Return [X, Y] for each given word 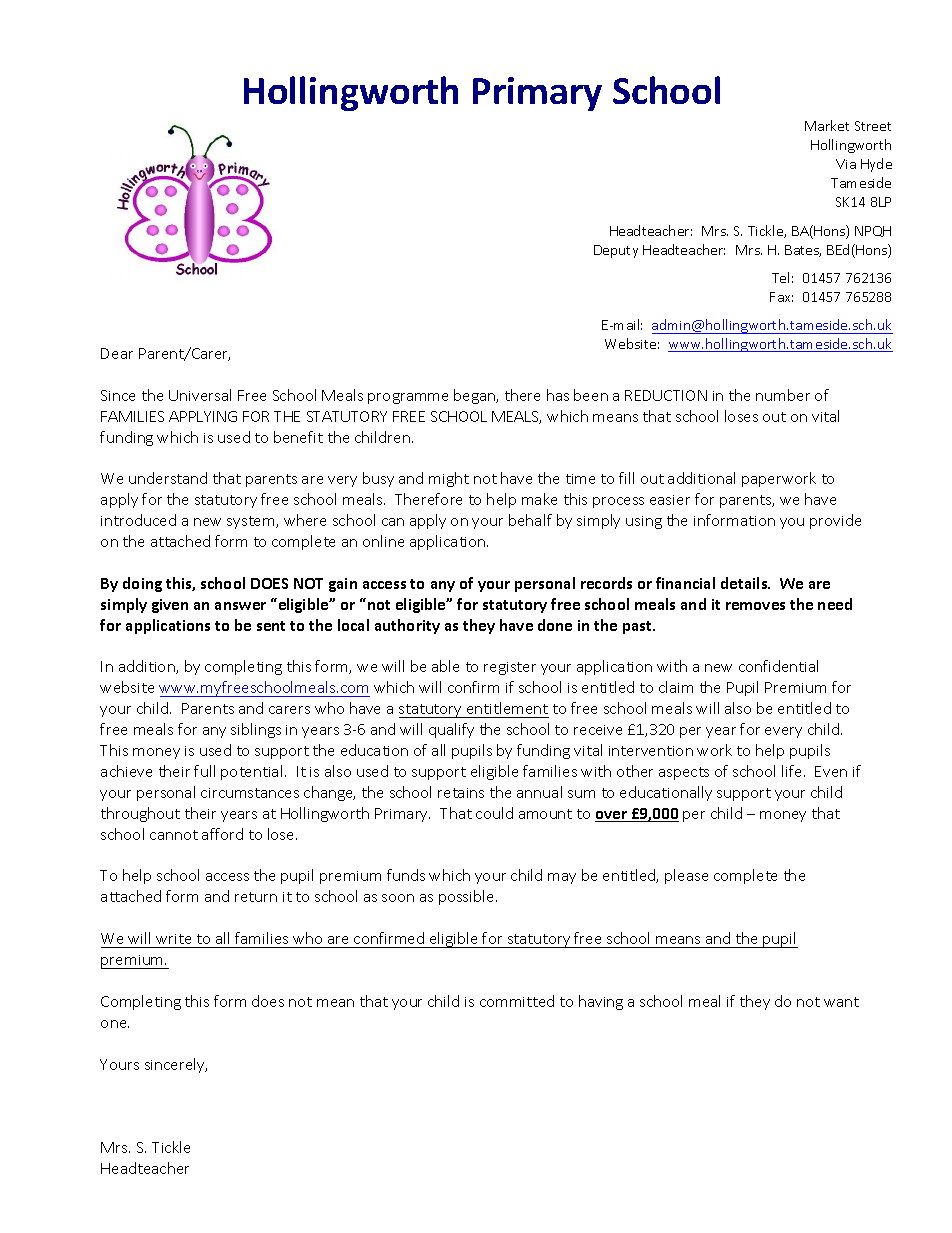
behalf [530, 520]
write [173, 939]
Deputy [616, 251]
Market [827, 125]
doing [142, 584]
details [745, 583]
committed [517, 1001]
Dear [117, 353]
